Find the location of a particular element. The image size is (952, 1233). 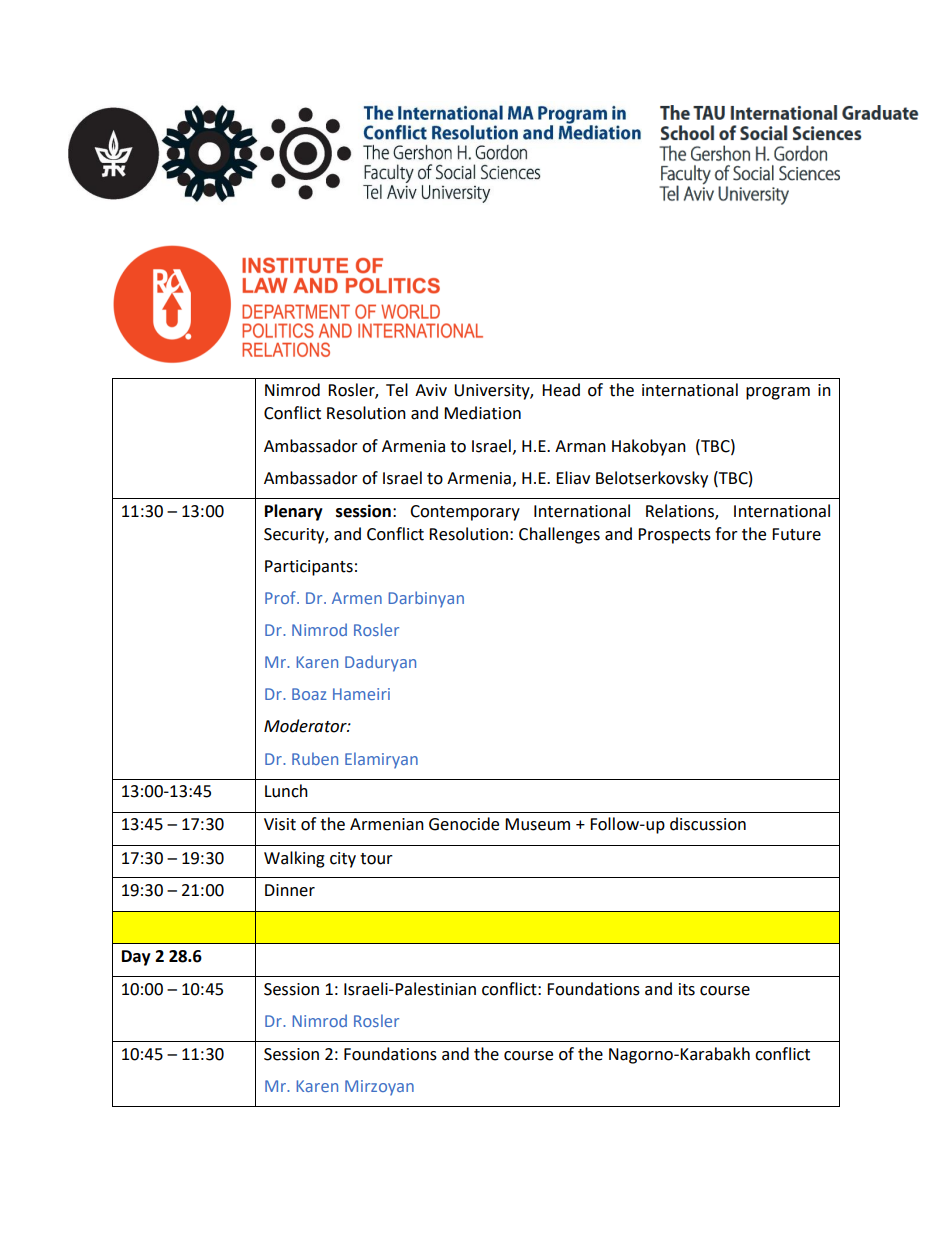

Ruben is located at coordinates (315, 758).
